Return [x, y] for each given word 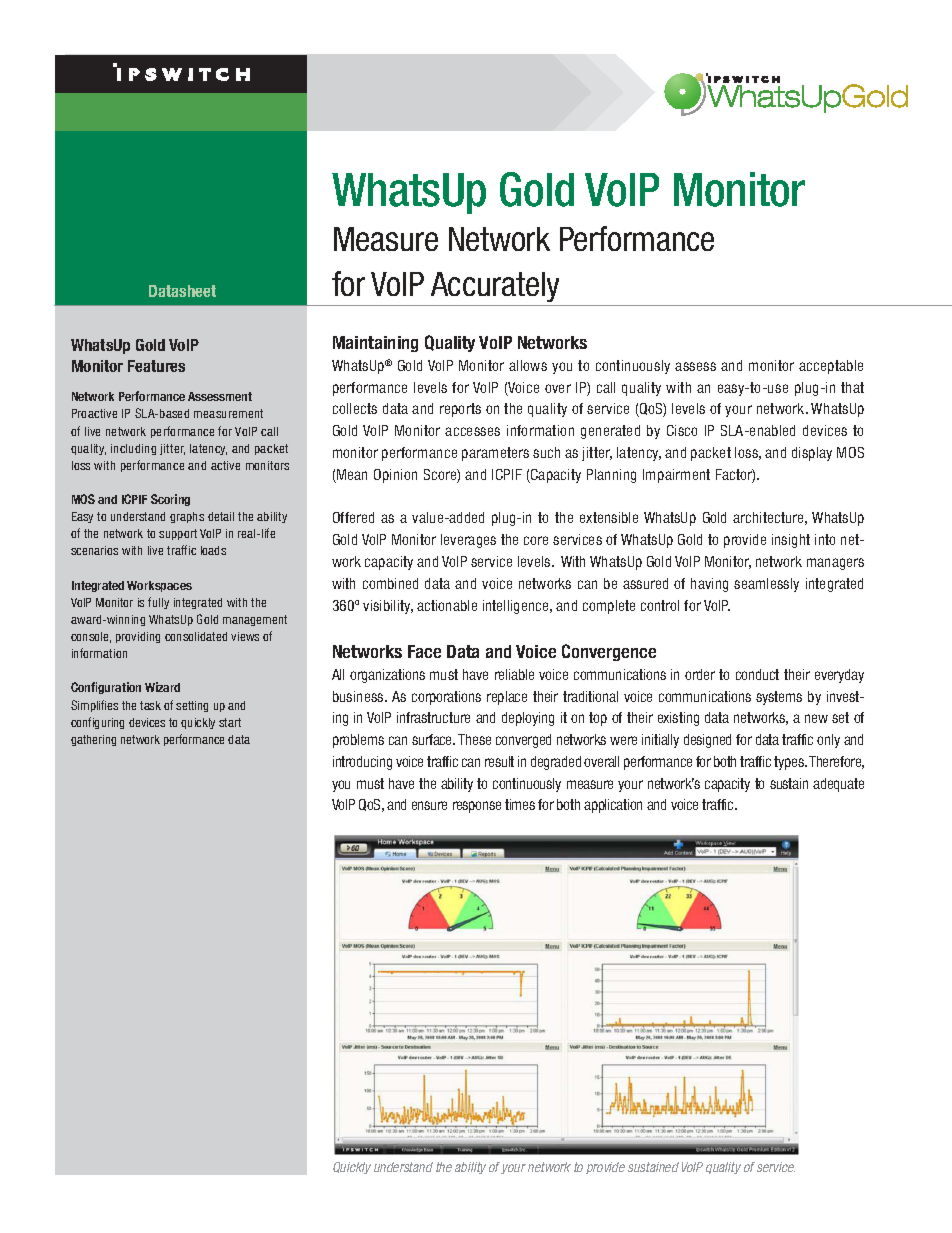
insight [791, 541]
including [133, 449]
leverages [468, 541]
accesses [472, 431]
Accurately [495, 287]
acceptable [831, 367]
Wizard [162, 687]
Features [156, 366]
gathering [93, 740]
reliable [514, 674]
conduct [757, 674]
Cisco [682, 430]
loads [213, 550]
